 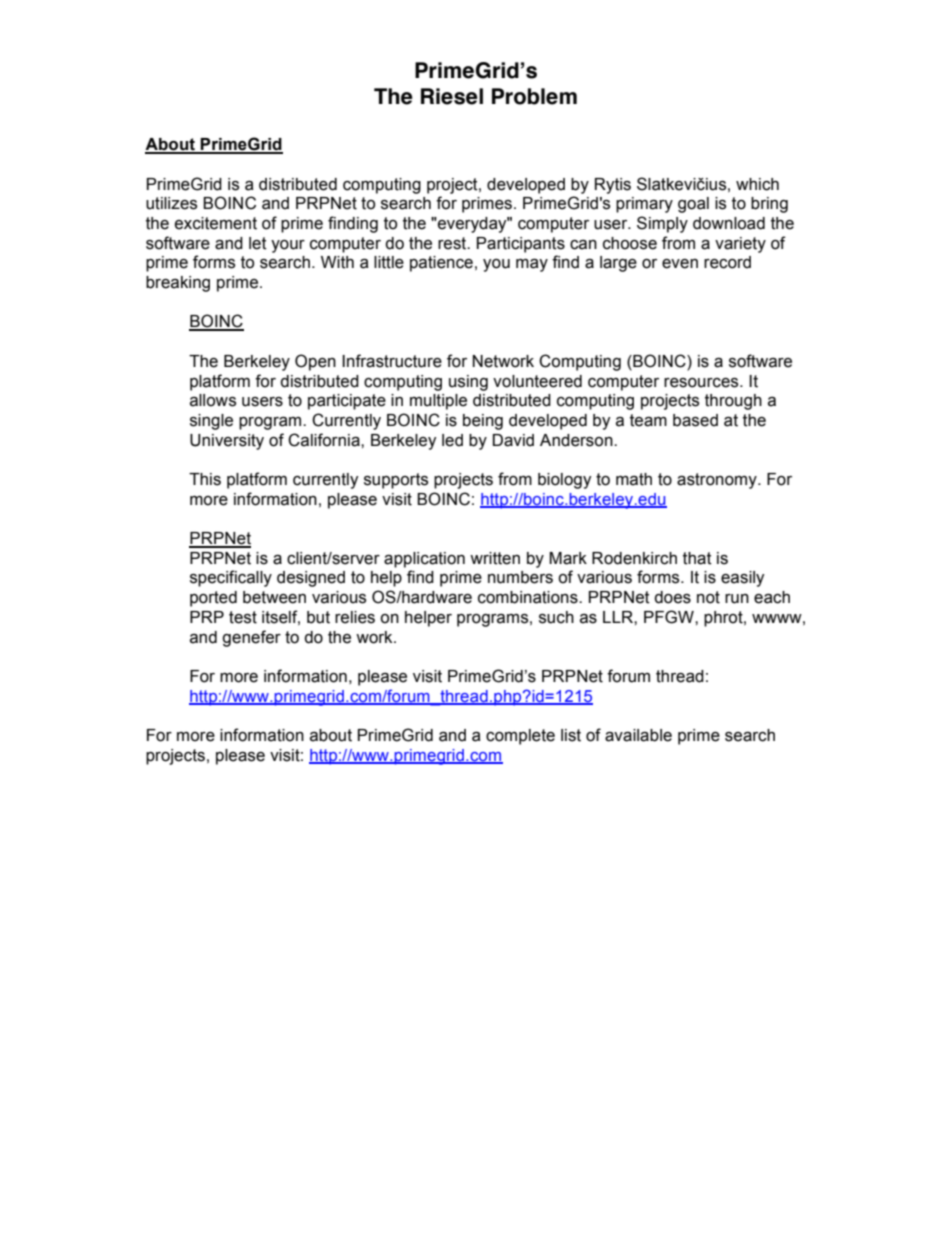 I want to click on based, so click(x=695, y=420).
